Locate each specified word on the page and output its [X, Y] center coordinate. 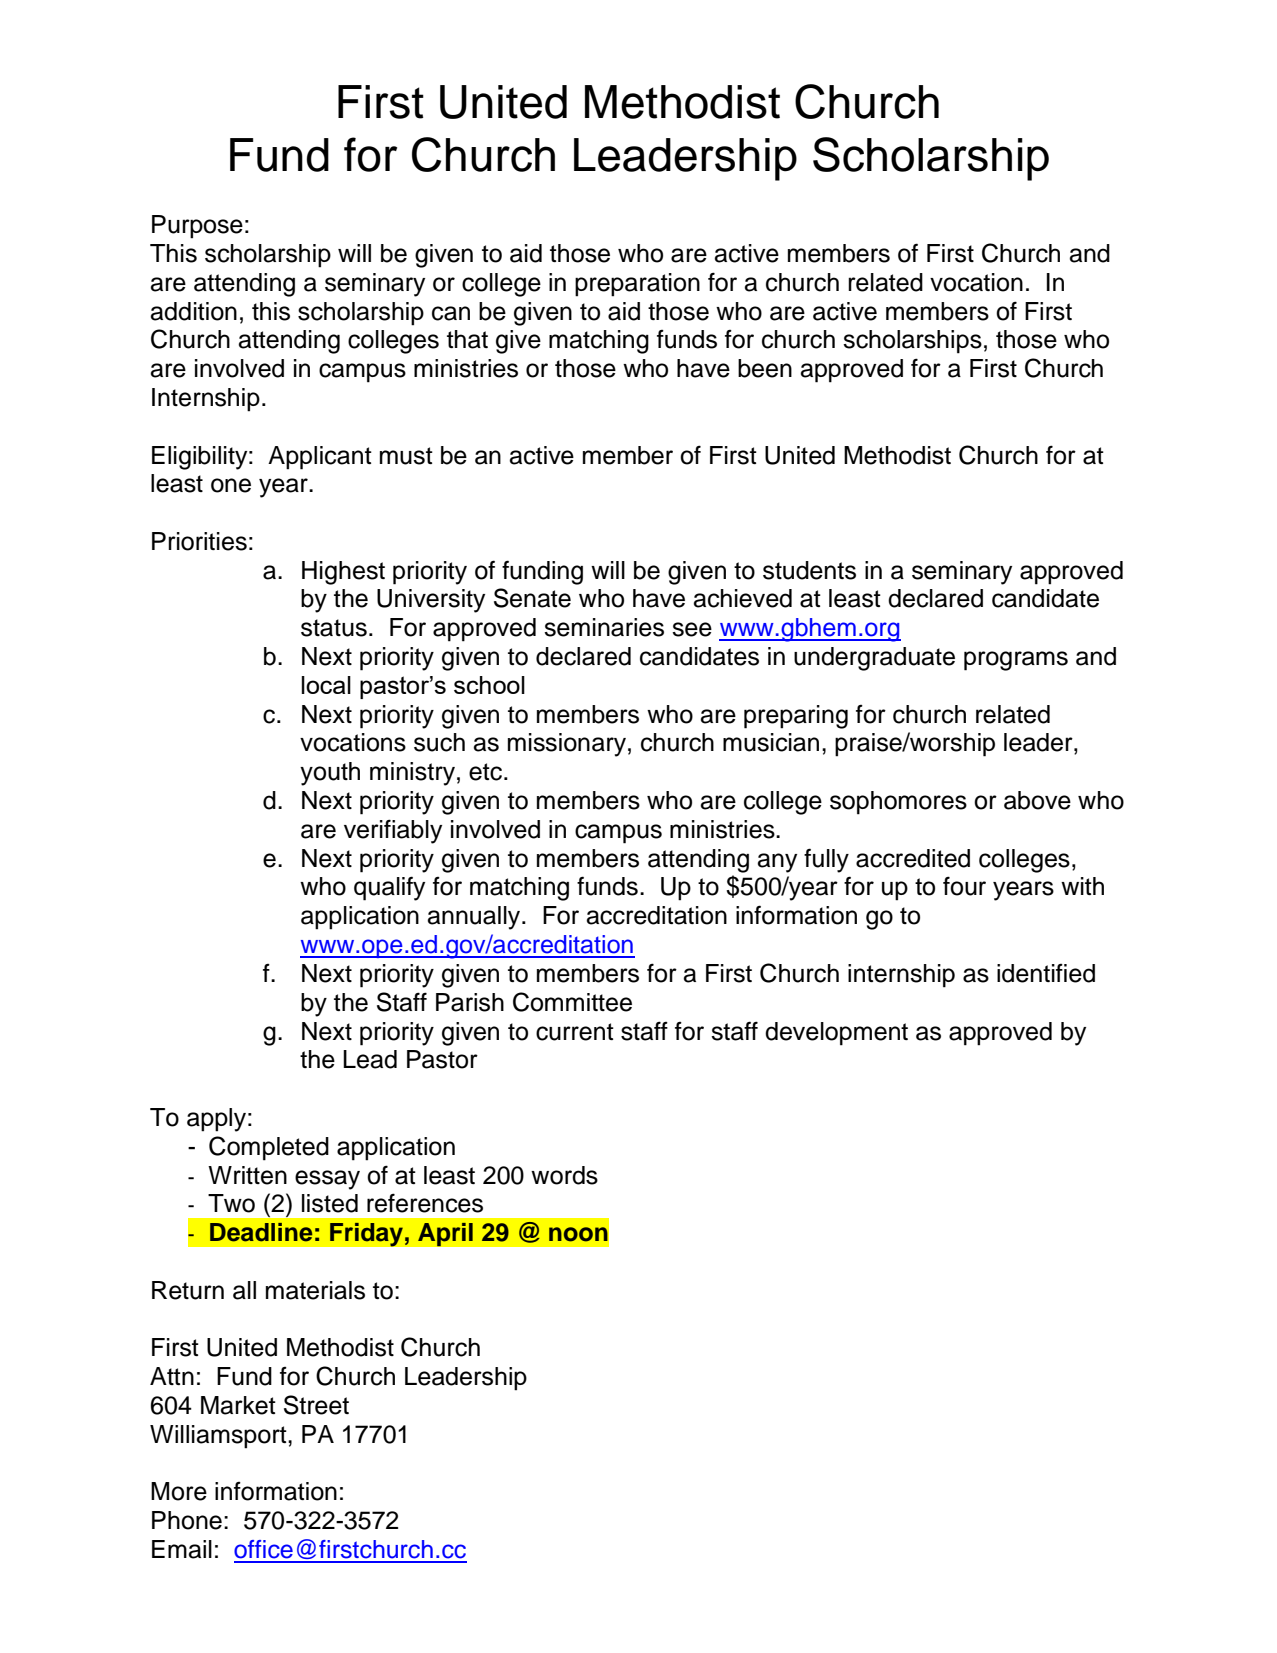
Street [316, 1405]
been [765, 368]
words [564, 1175]
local [326, 685]
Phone [187, 1520]
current [575, 1032]
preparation [637, 285]
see [692, 629]
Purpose [197, 227]
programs [1016, 661]
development [836, 1034]
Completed [269, 1148]
